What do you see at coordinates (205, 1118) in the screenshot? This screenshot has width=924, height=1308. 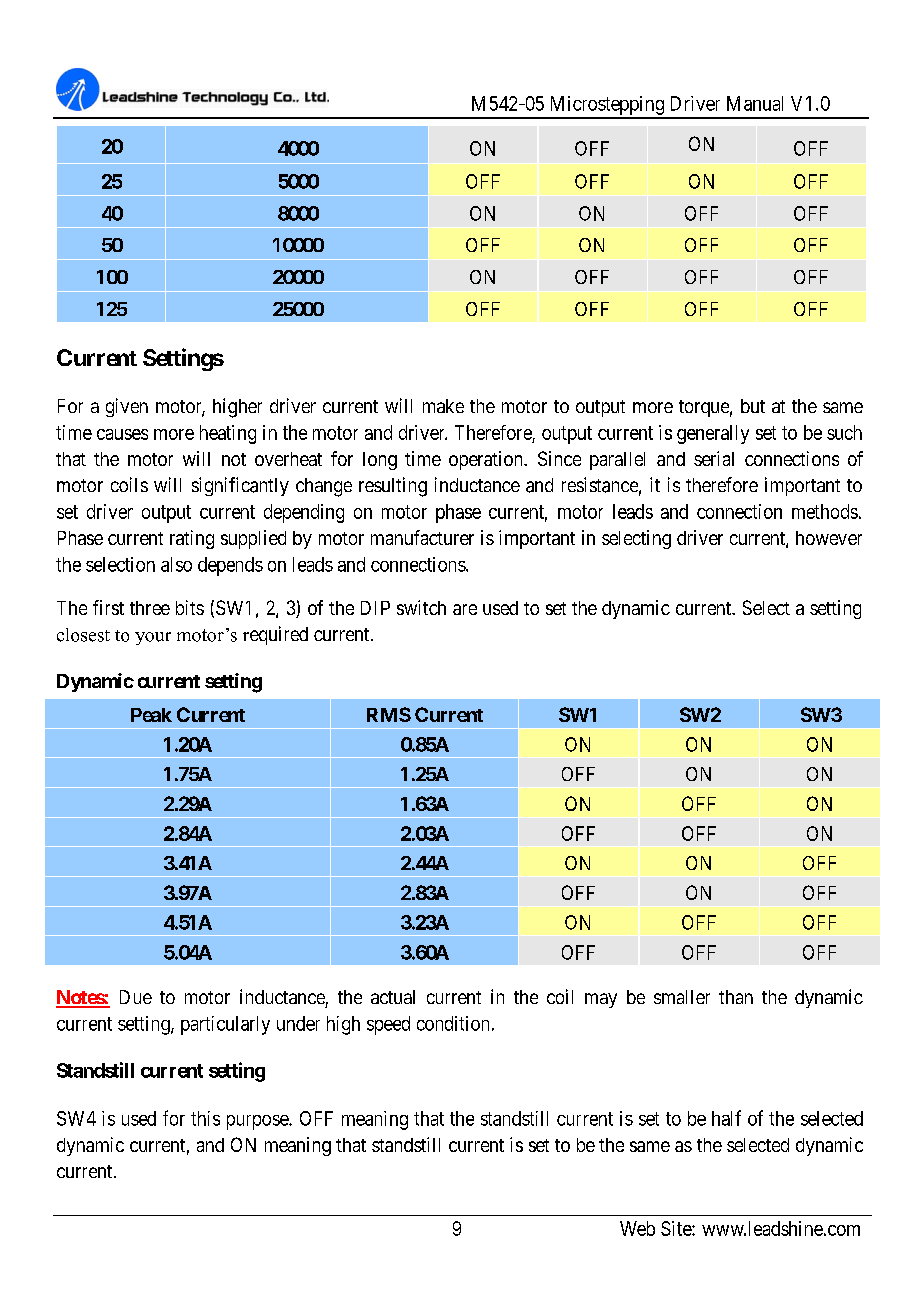 I see `this` at bounding box center [205, 1118].
